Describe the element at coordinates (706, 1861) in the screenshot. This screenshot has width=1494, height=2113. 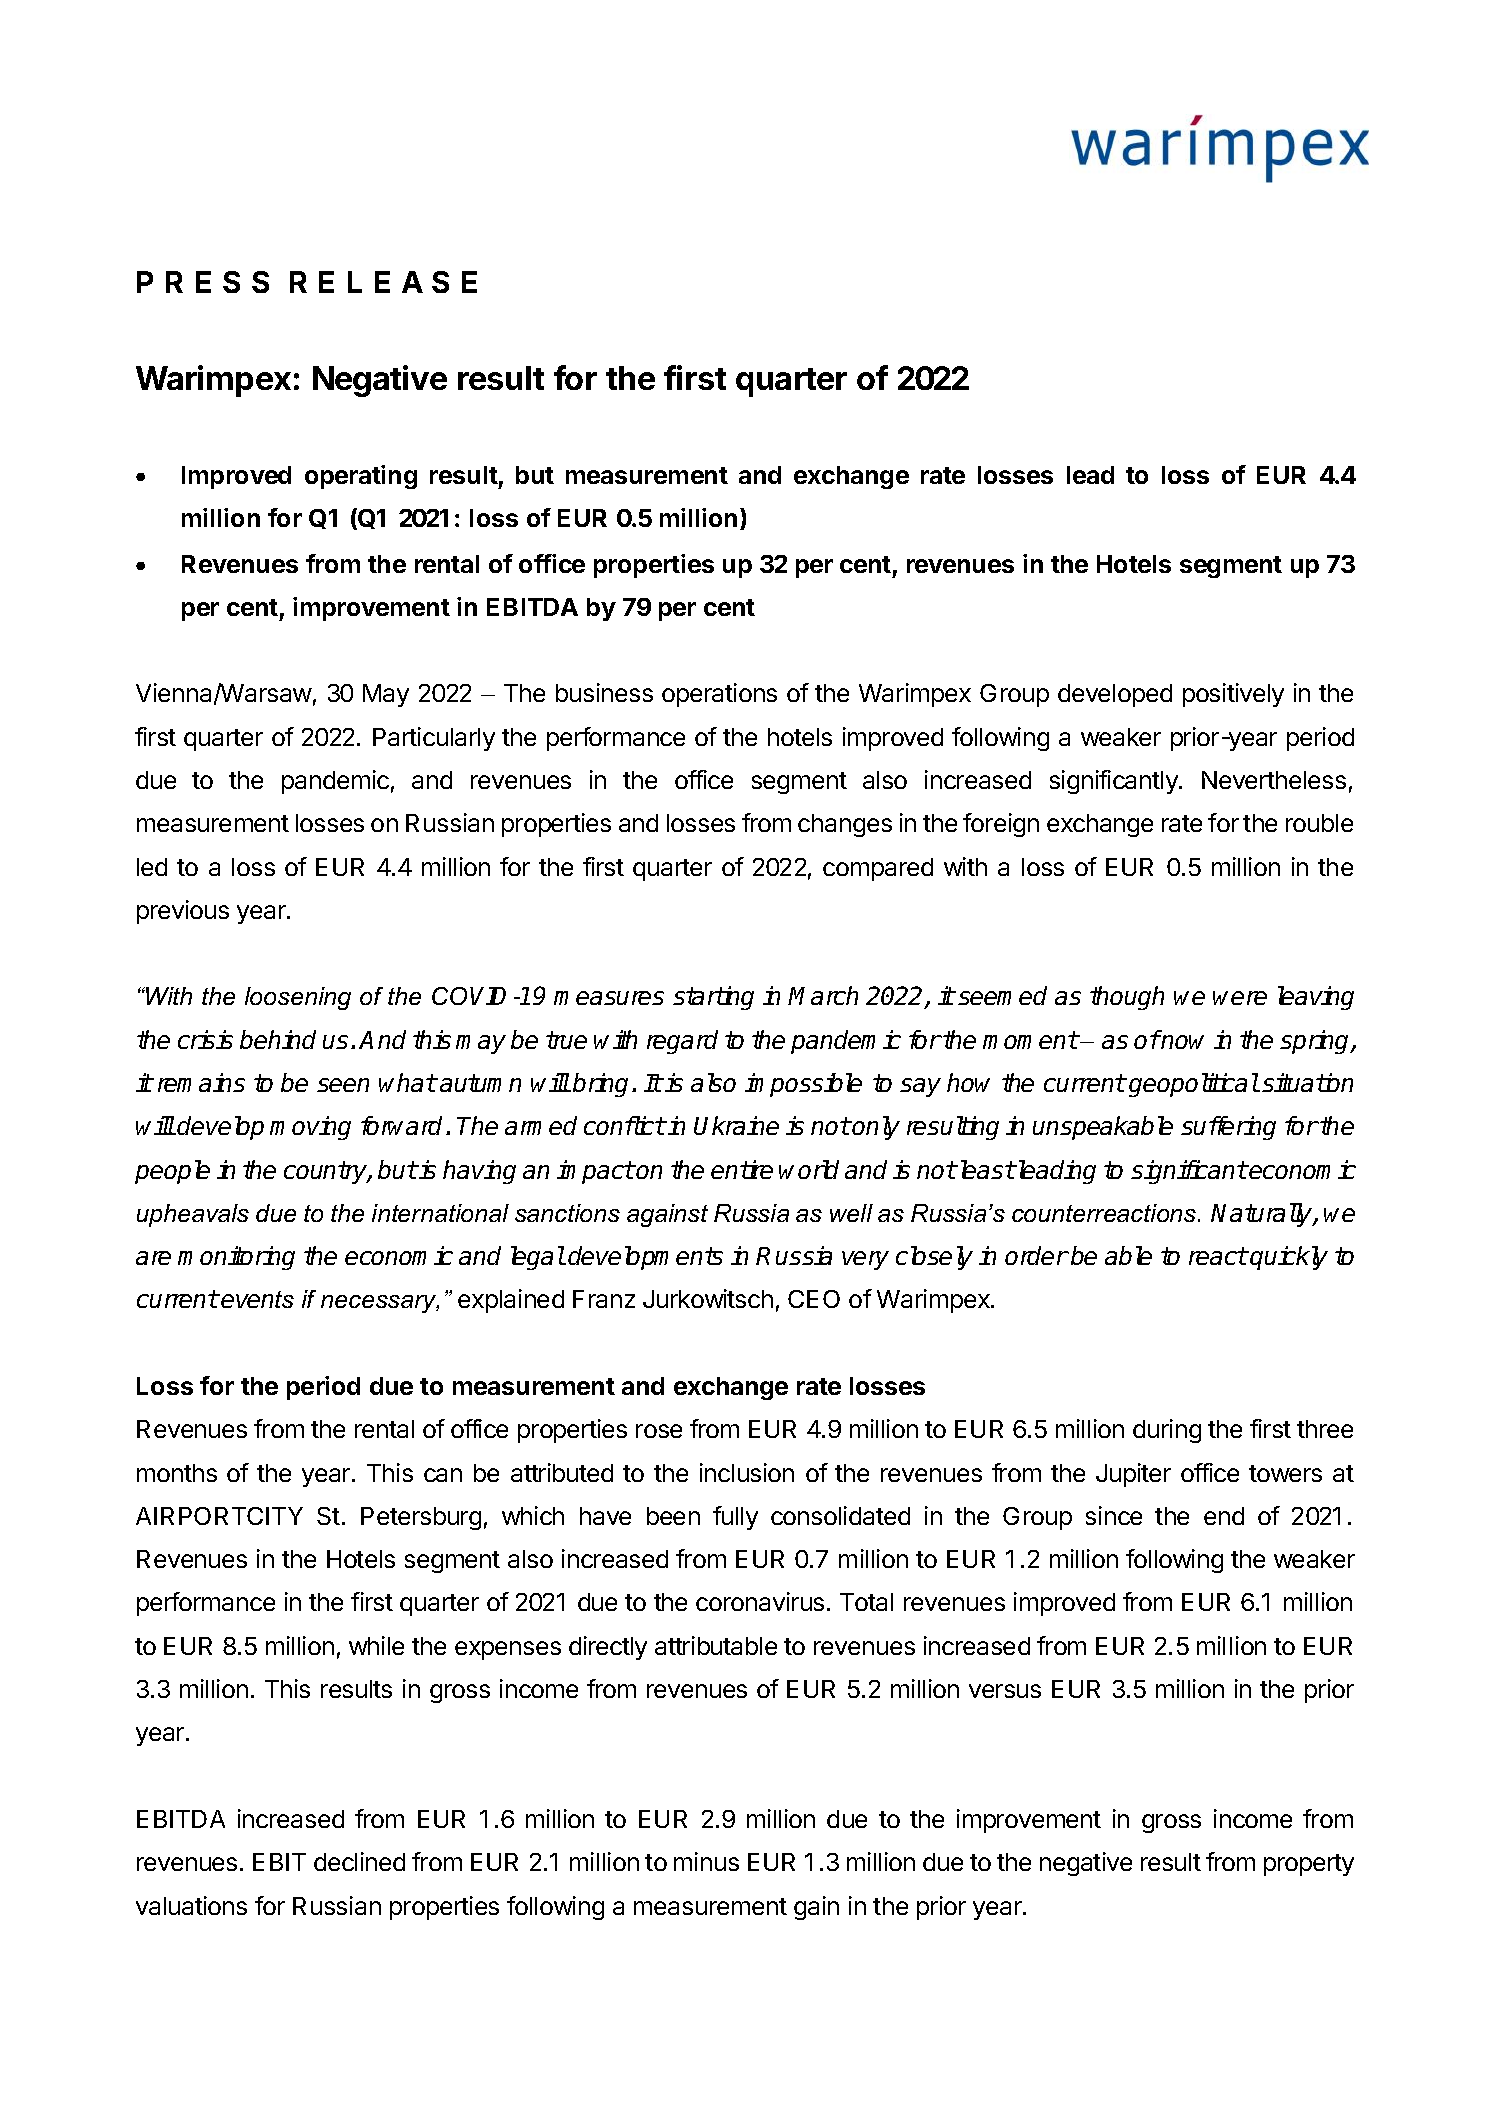
I see `minus` at that location.
